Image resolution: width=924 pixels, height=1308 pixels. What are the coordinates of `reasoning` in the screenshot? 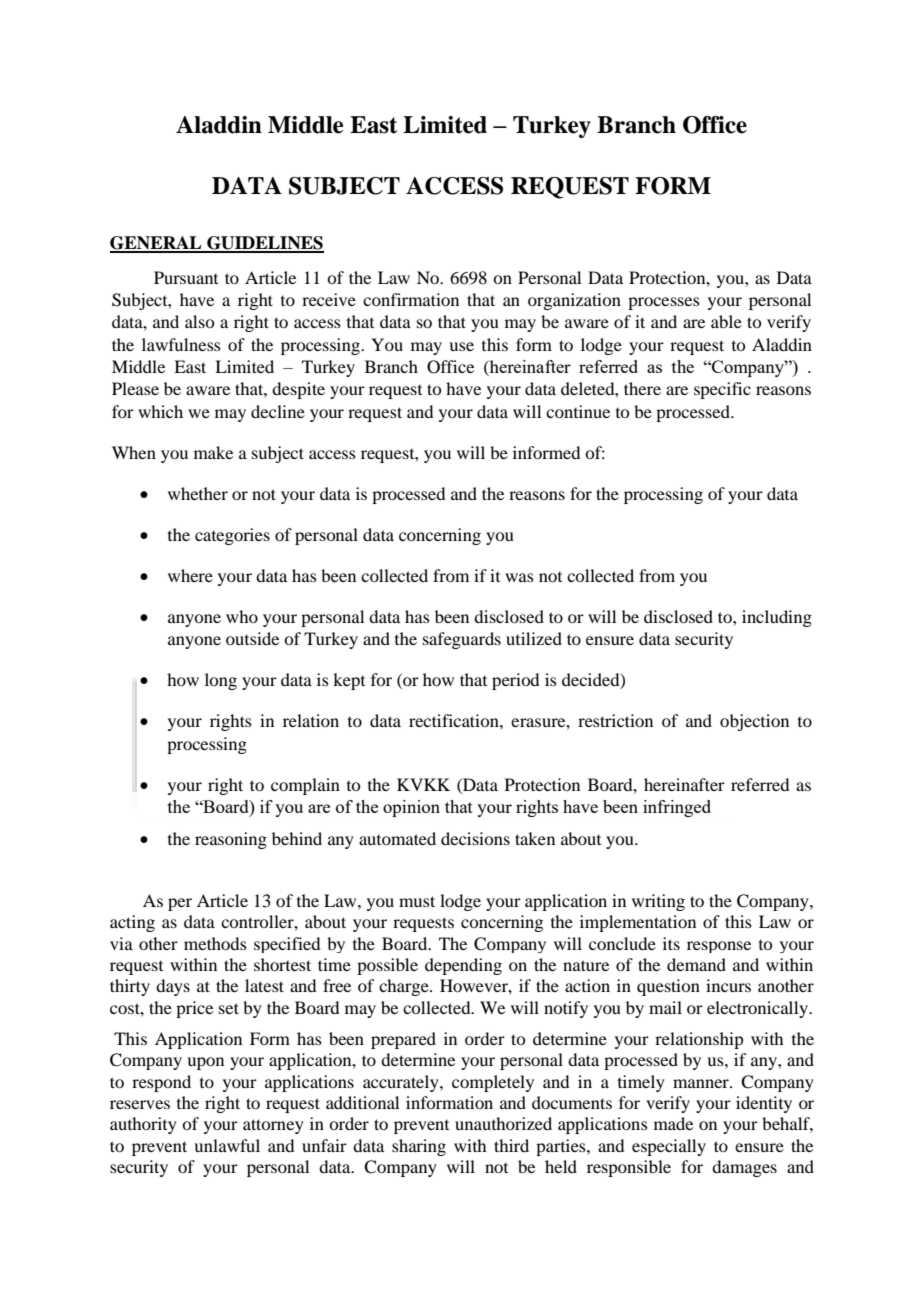 It's located at (231, 840).
